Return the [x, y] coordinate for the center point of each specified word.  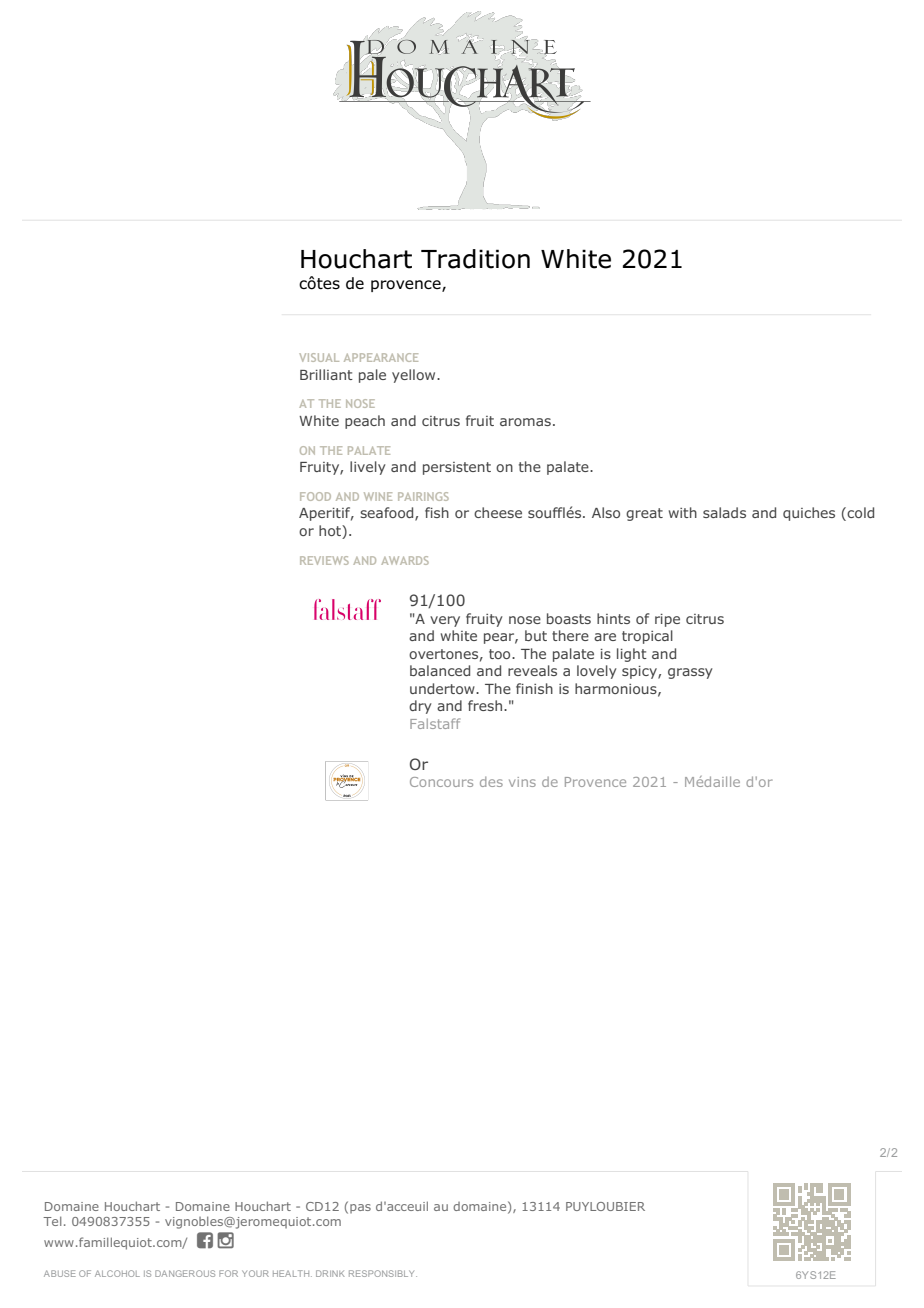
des [491, 782]
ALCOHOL [117, 1273]
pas [360, 1208]
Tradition [475, 259]
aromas [525, 422]
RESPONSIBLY [383, 1273]
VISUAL [319, 357]
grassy [690, 673]
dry [420, 707]
